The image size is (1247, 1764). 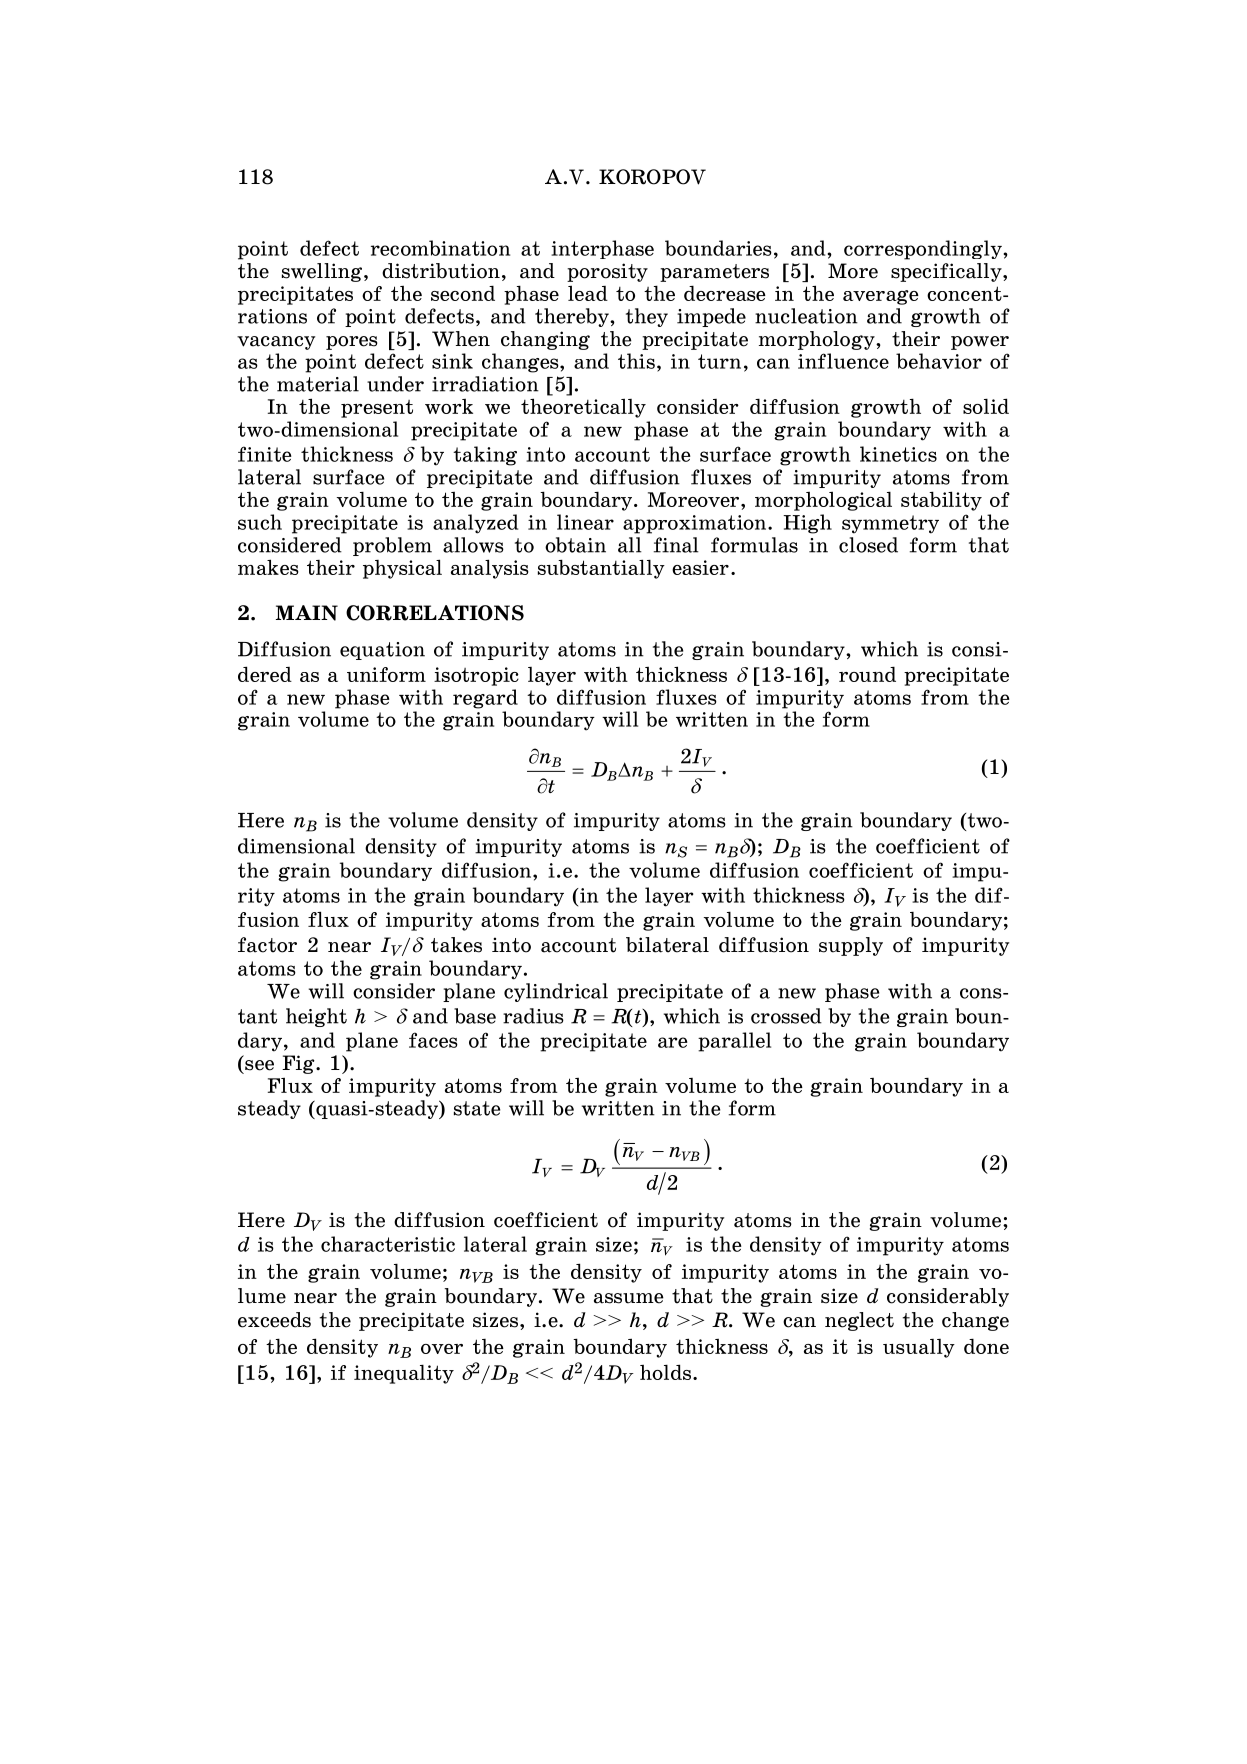 I want to click on factor, so click(x=267, y=945).
